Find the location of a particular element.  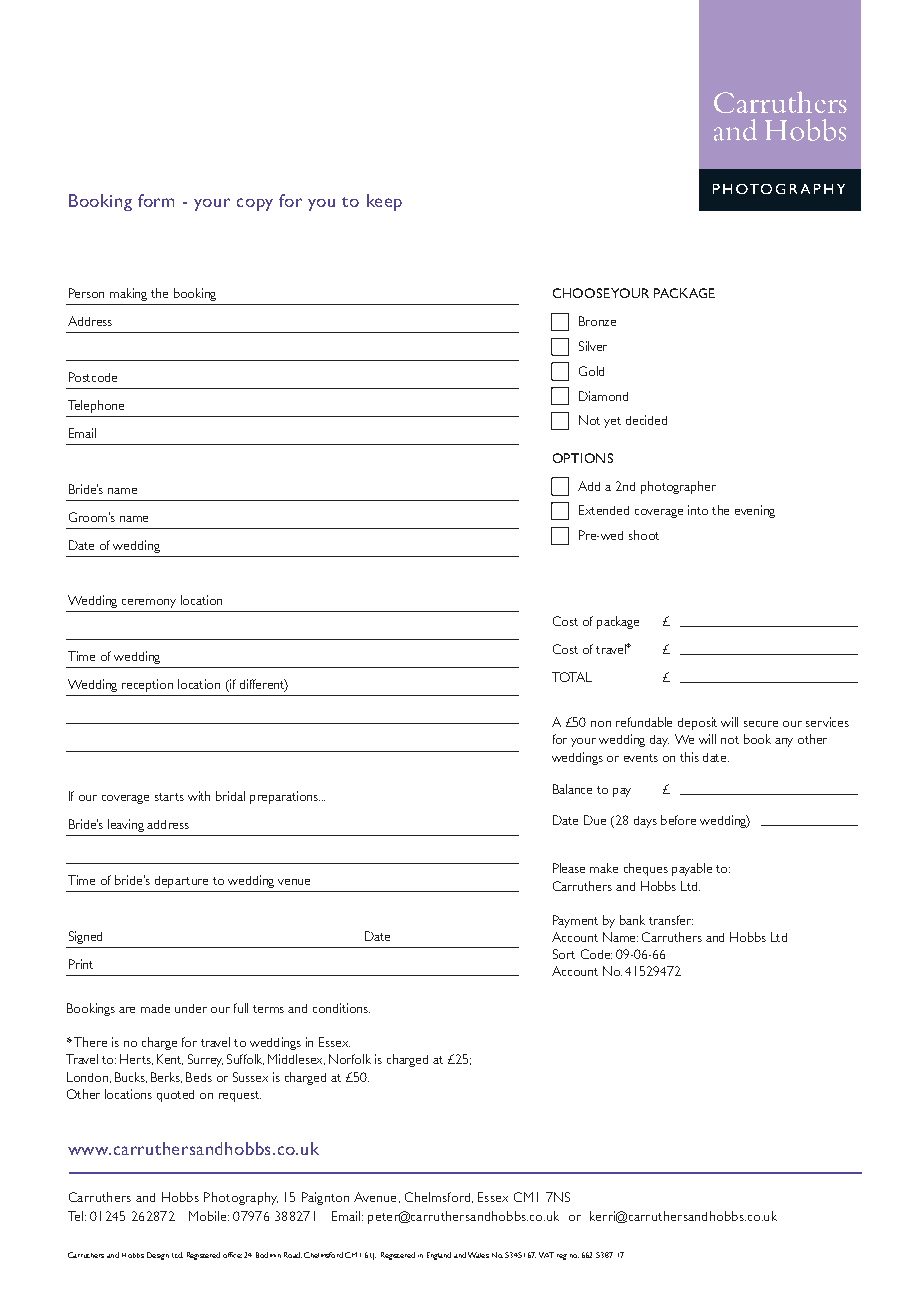

ceremony is located at coordinates (149, 603).
